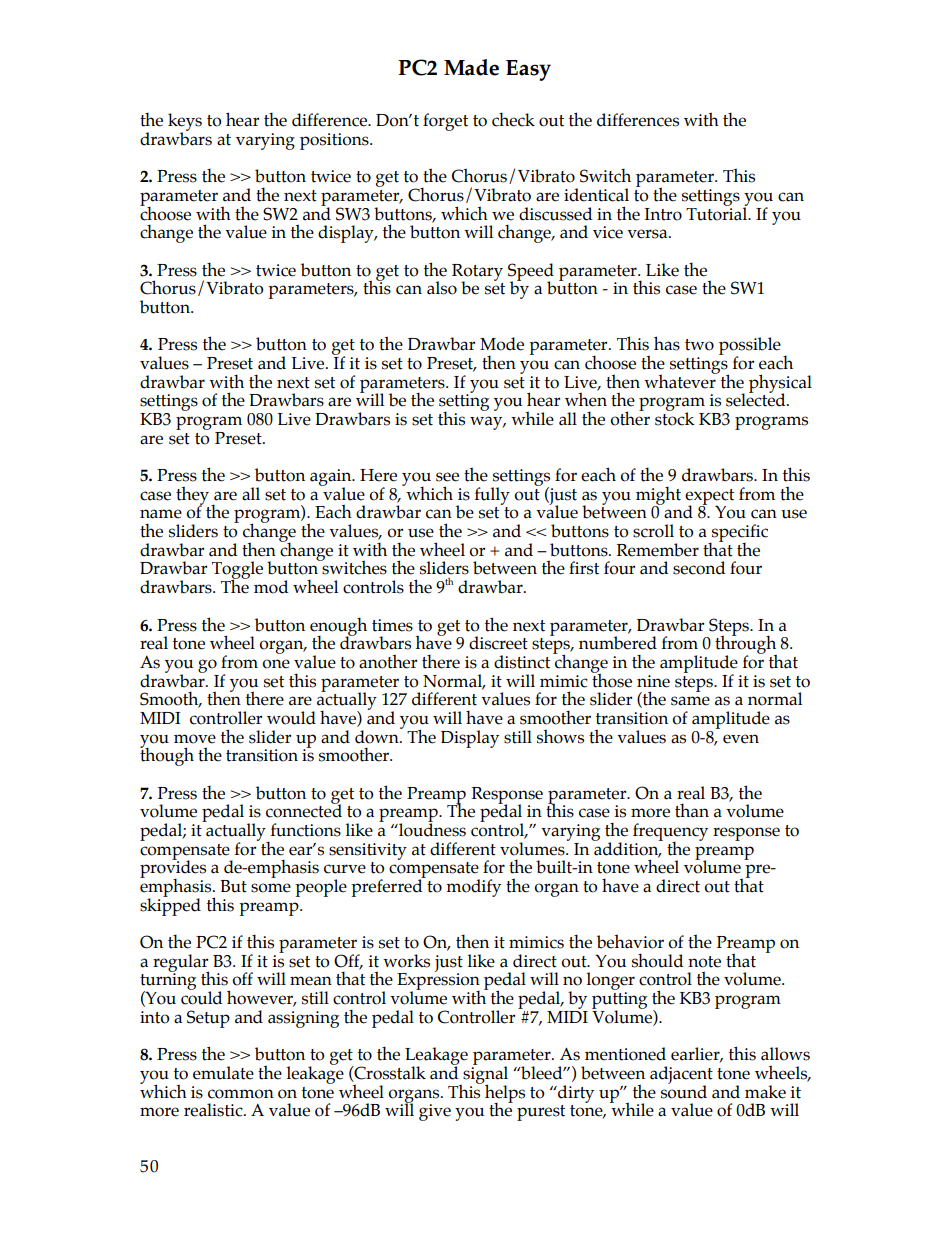 The image size is (952, 1233). Describe the element at coordinates (498, 643) in the document. I see `discreet` at that location.
